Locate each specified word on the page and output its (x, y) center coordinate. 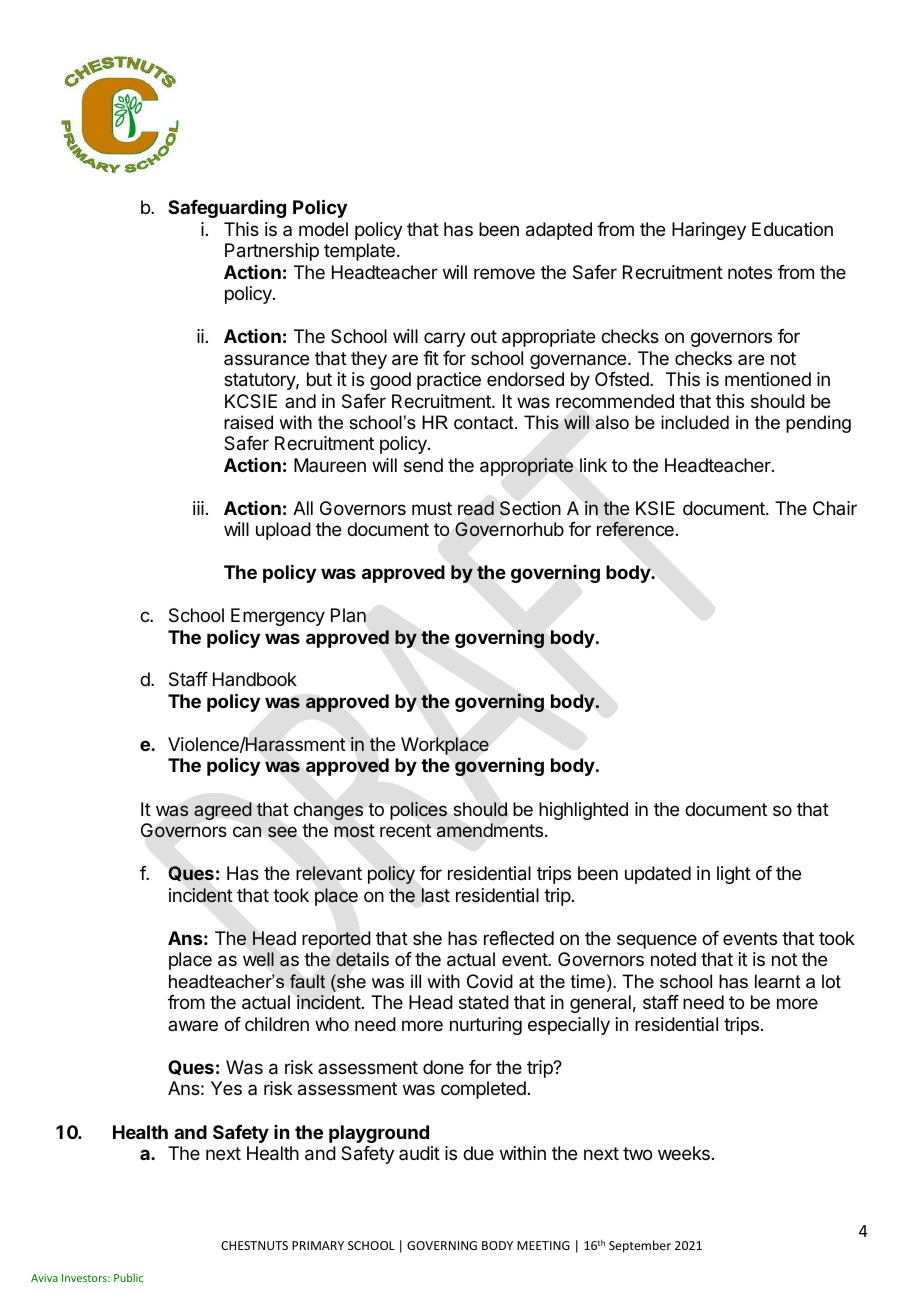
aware (193, 1025)
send (423, 465)
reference (635, 529)
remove (504, 273)
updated (658, 875)
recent (405, 830)
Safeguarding (227, 208)
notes (750, 272)
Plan (348, 615)
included (695, 422)
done (443, 1067)
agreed (223, 811)
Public (128, 1277)
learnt (778, 981)
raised (248, 422)
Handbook (255, 679)
